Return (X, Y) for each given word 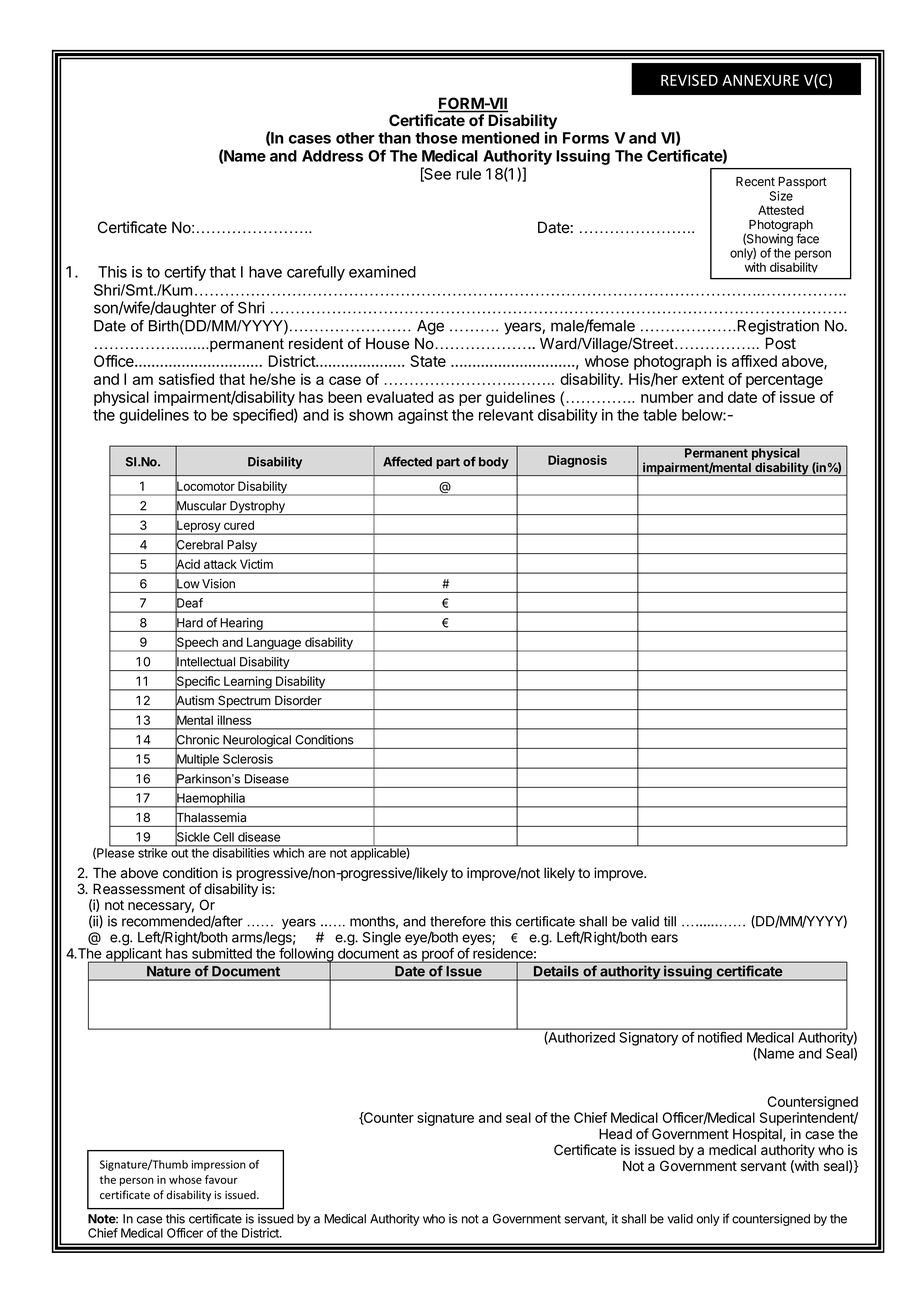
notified (720, 1037)
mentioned (500, 137)
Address (332, 156)
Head (615, 1134)
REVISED (689, 80)
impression (219, 1165)
